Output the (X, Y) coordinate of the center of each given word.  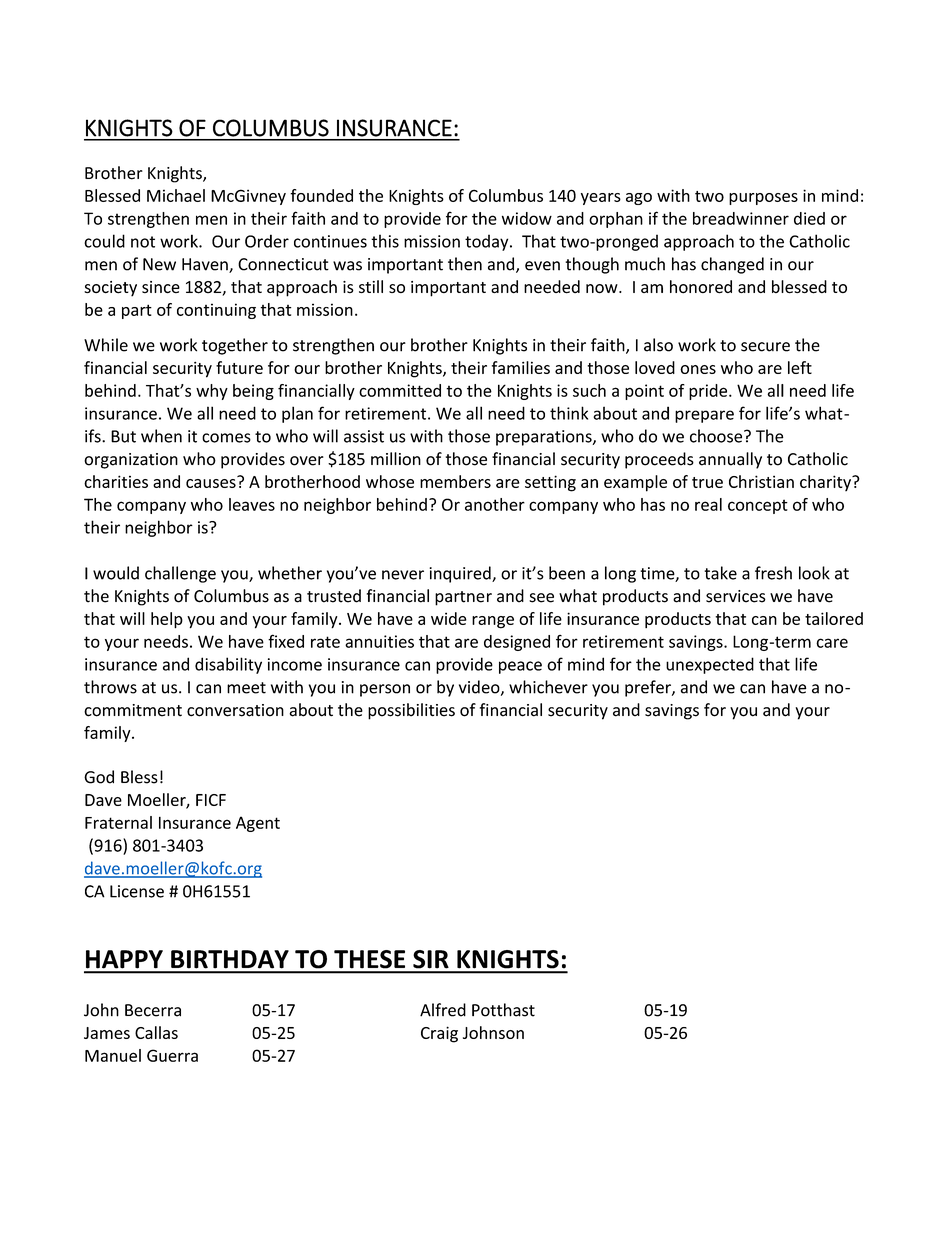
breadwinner (741, 218)
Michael (176, 195)
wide (449, 618)
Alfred (443, 1010)
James (107, 1033)
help (167, 620)
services (736, 596)
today (488, 242)
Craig (439, 1034)
